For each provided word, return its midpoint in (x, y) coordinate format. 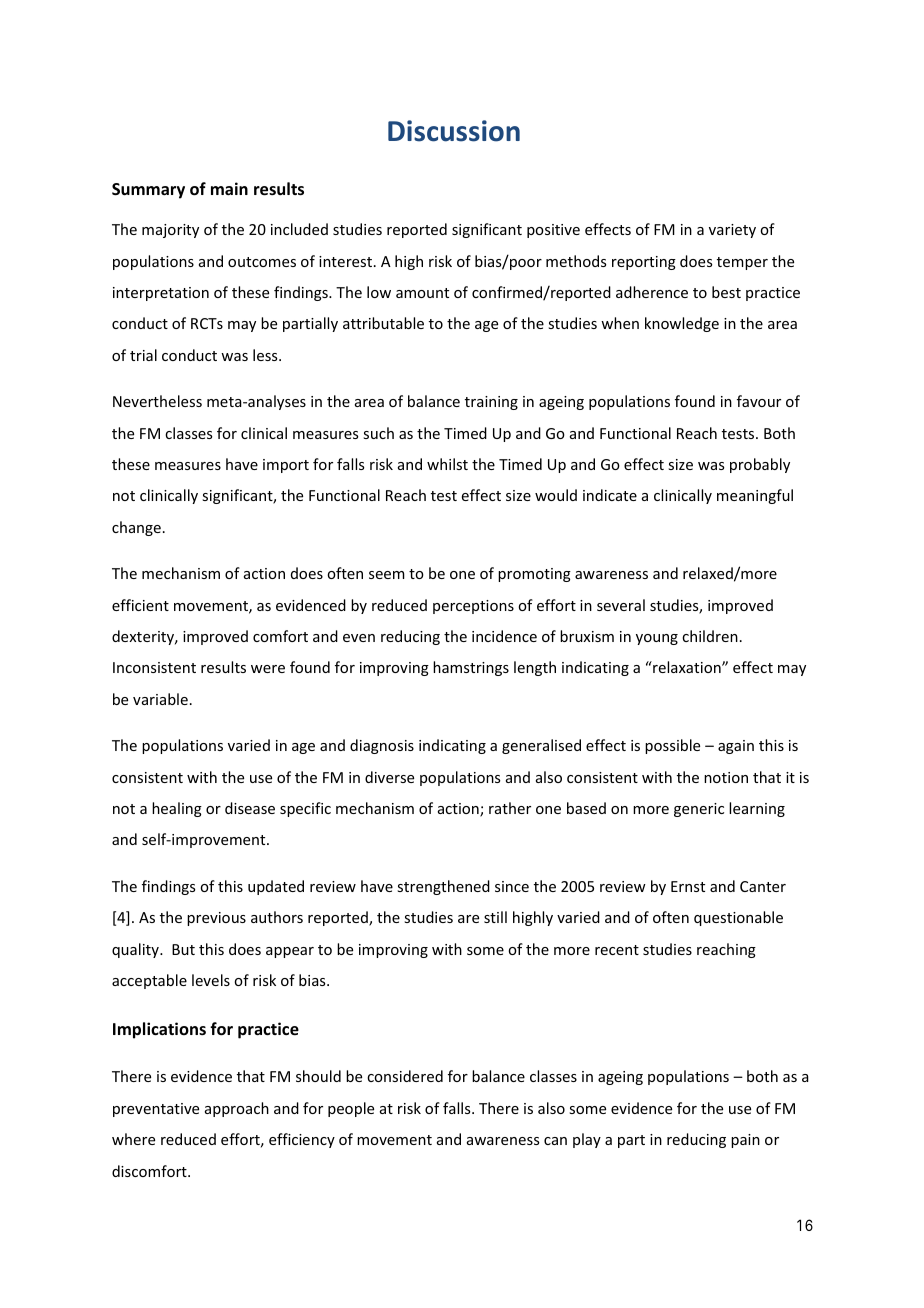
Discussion (454, 131)
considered (405, 1076)
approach (237, 1109)
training (491, 403)
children (710, 636)
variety (732, 231)
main (229, 188)
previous (216, 919)
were (268, 669)
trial (143, 355)
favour (759, 401)
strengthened (443, 887)
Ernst (688, 886)
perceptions (473, 607)
